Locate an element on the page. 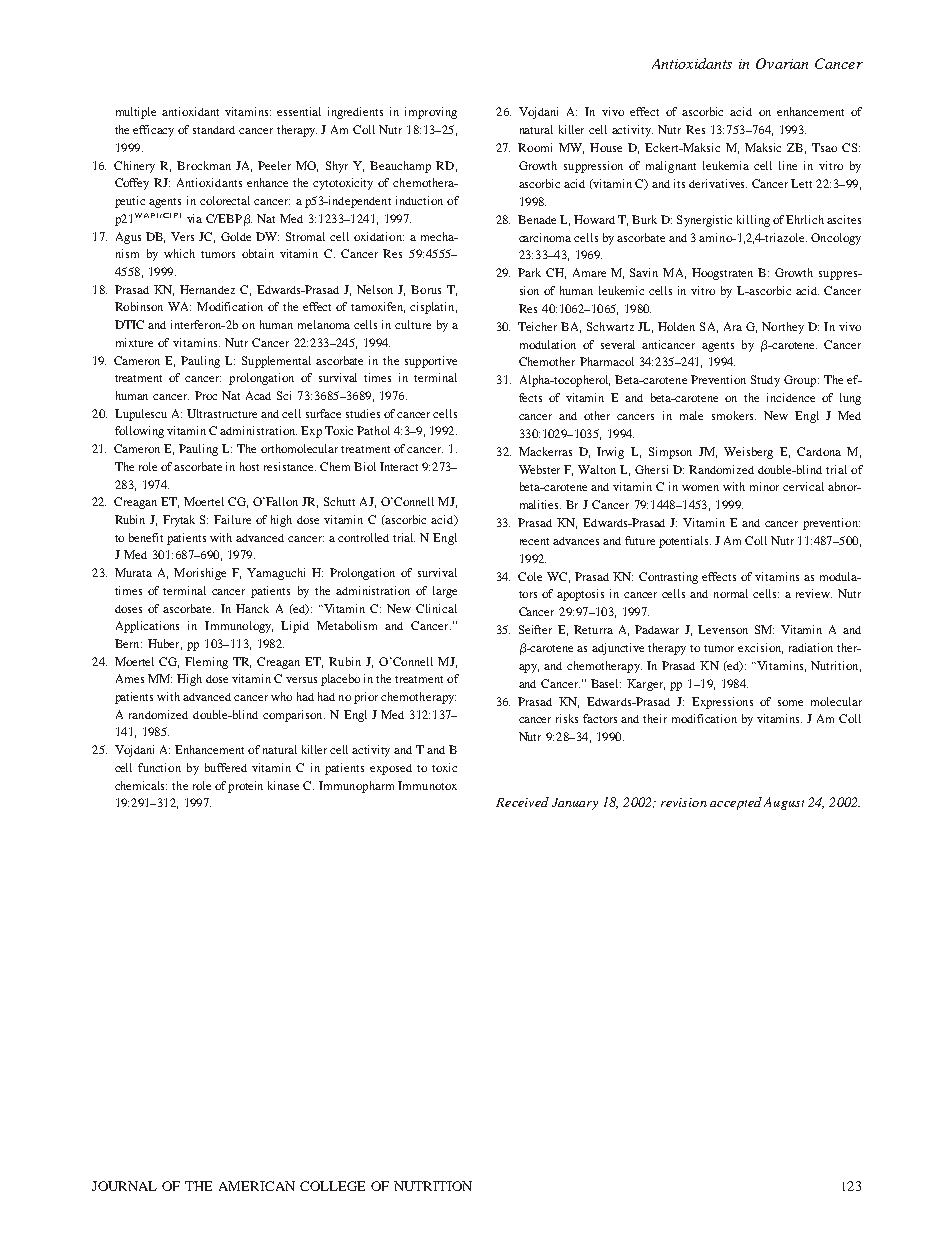 The width and height of the image is (952, 1256). Immunology is located at coordinates (239, 627).
